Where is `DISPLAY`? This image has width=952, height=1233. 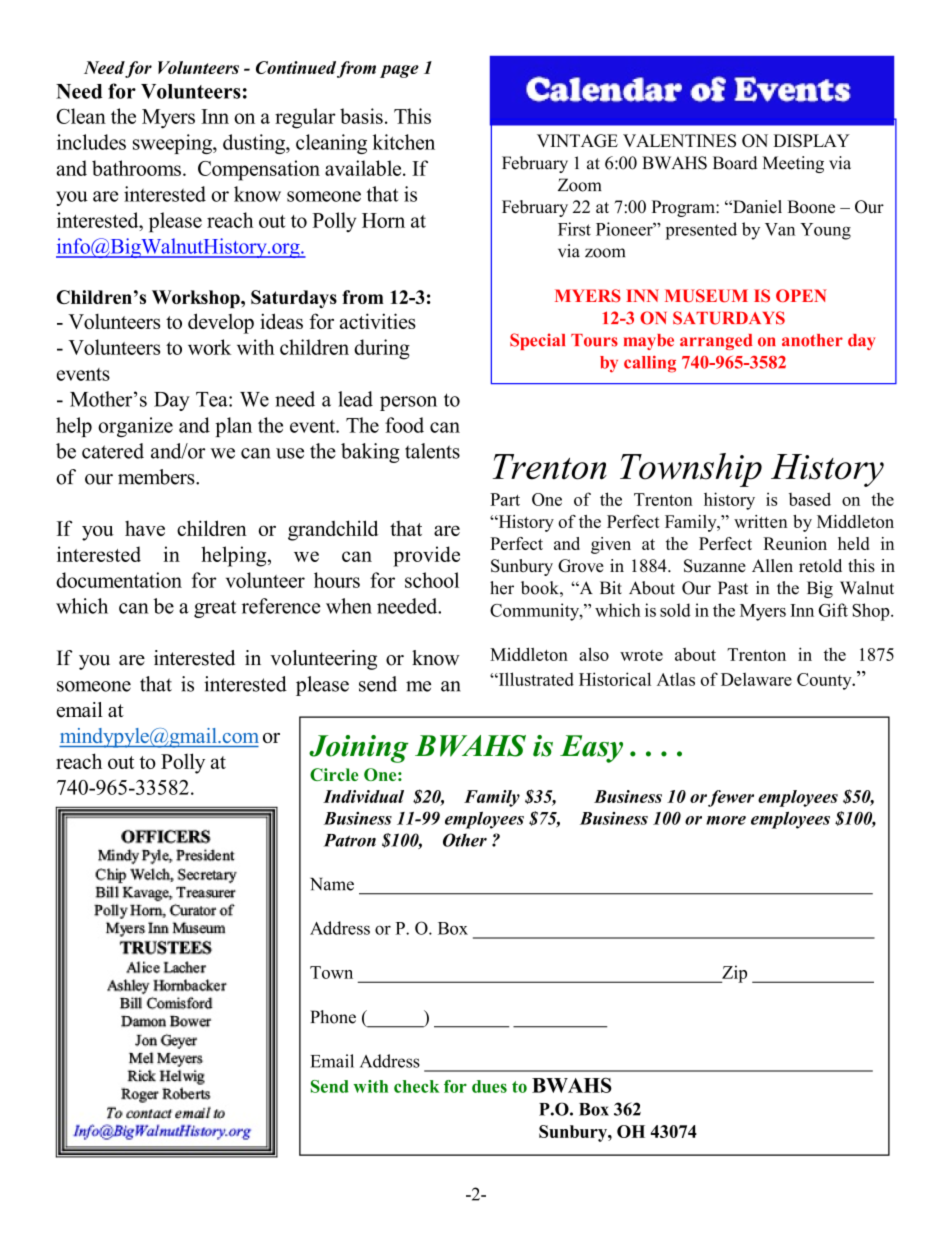
DISPLAY is located at coordinates (811, 141).
